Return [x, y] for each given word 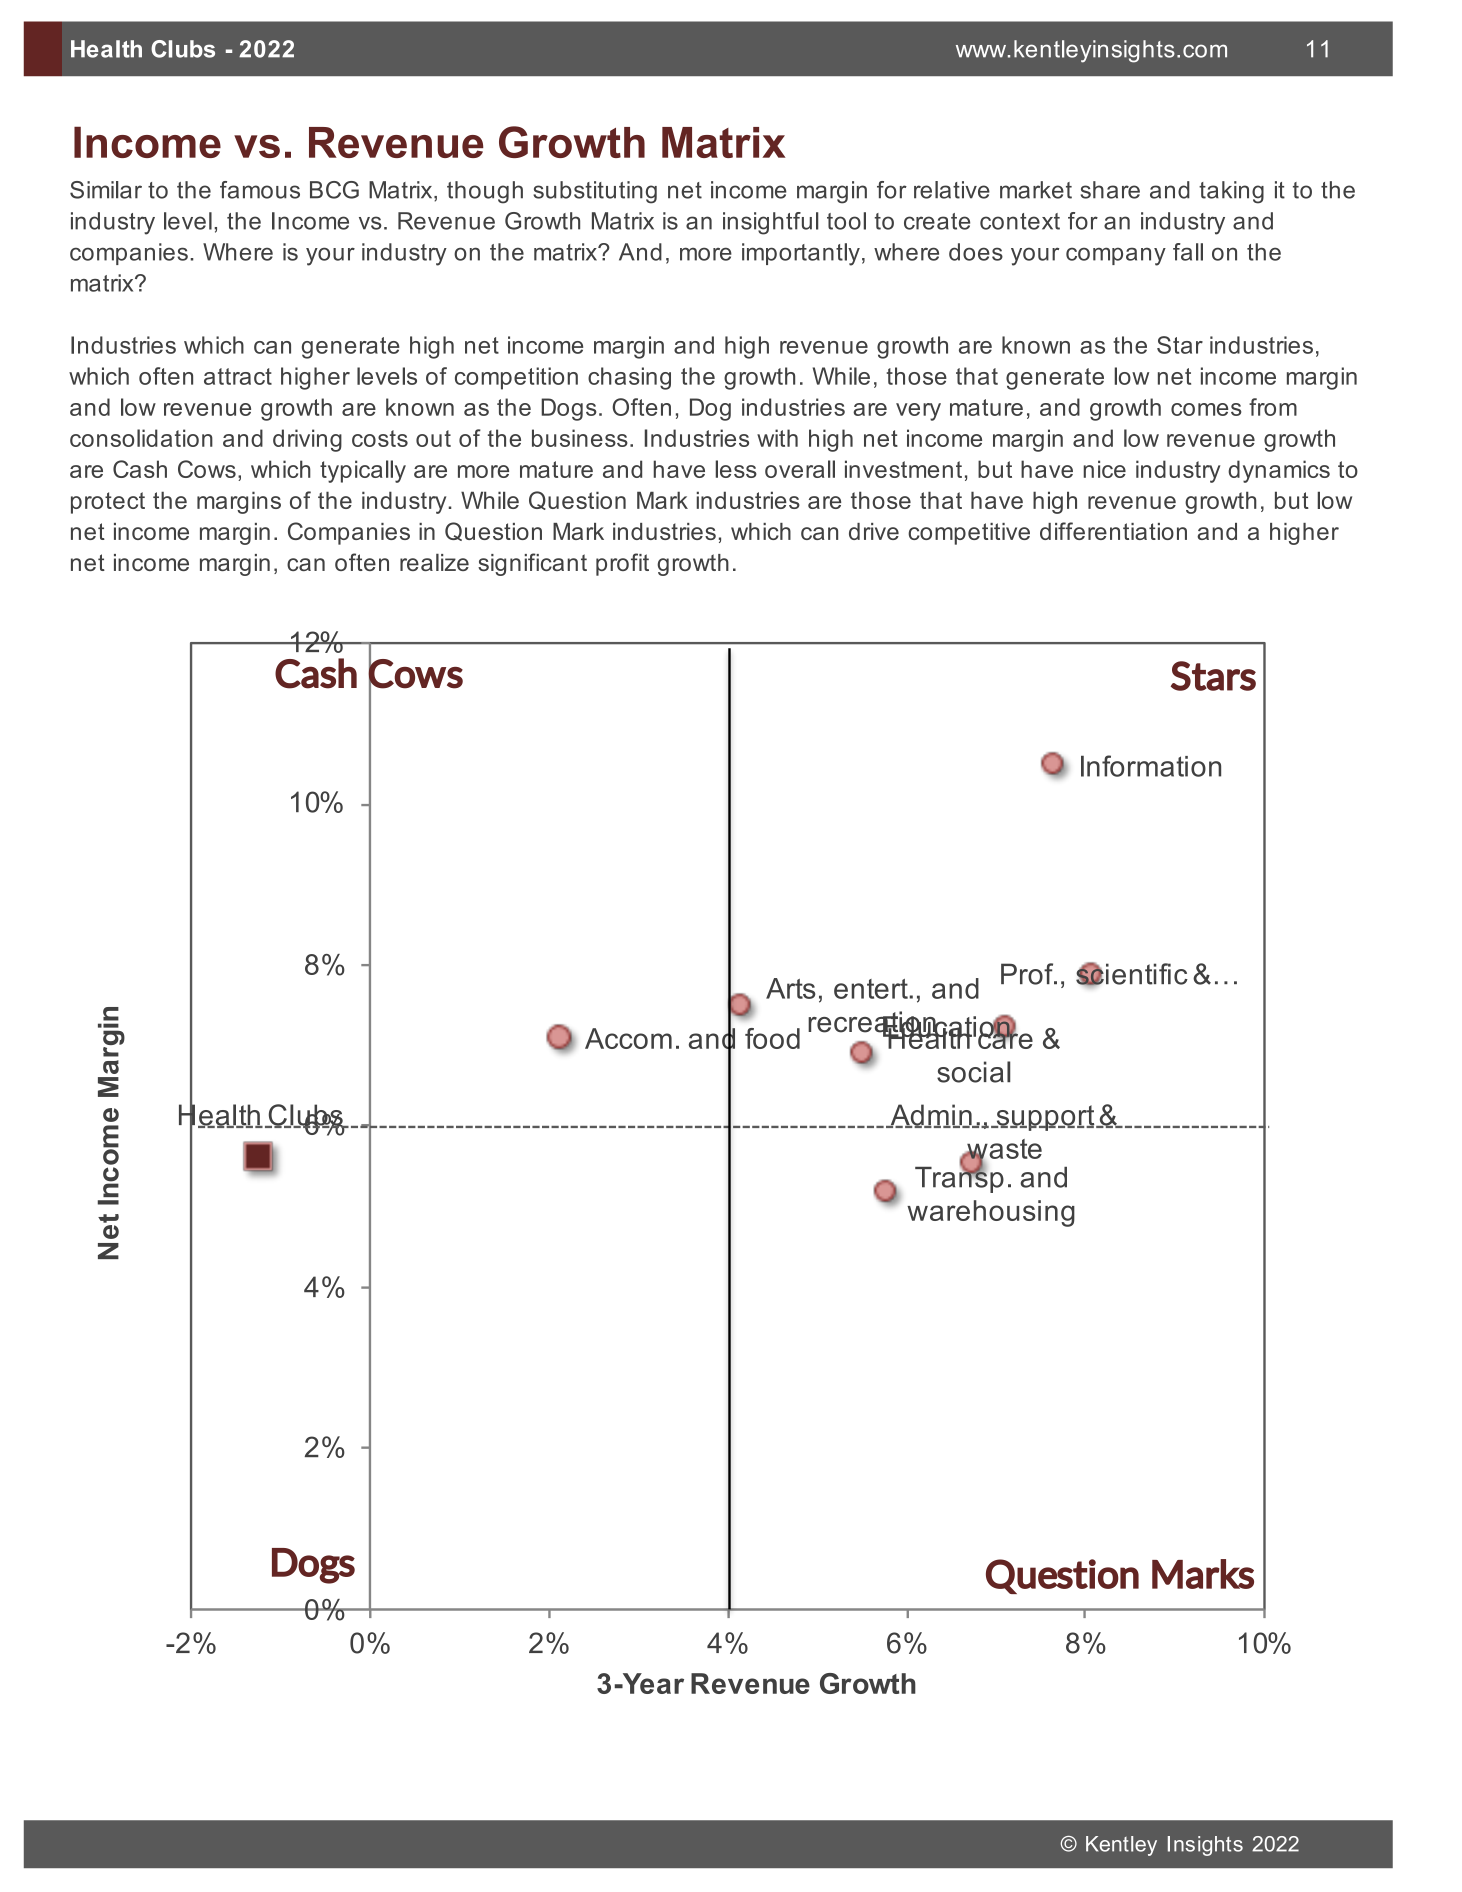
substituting [595, 192]
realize [434, 562]
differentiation [1113, 531]
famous [260, 190]
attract [238, 376]
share [1110, 190]
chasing [629, 378]
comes [1206, 409]
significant [532, 564]
